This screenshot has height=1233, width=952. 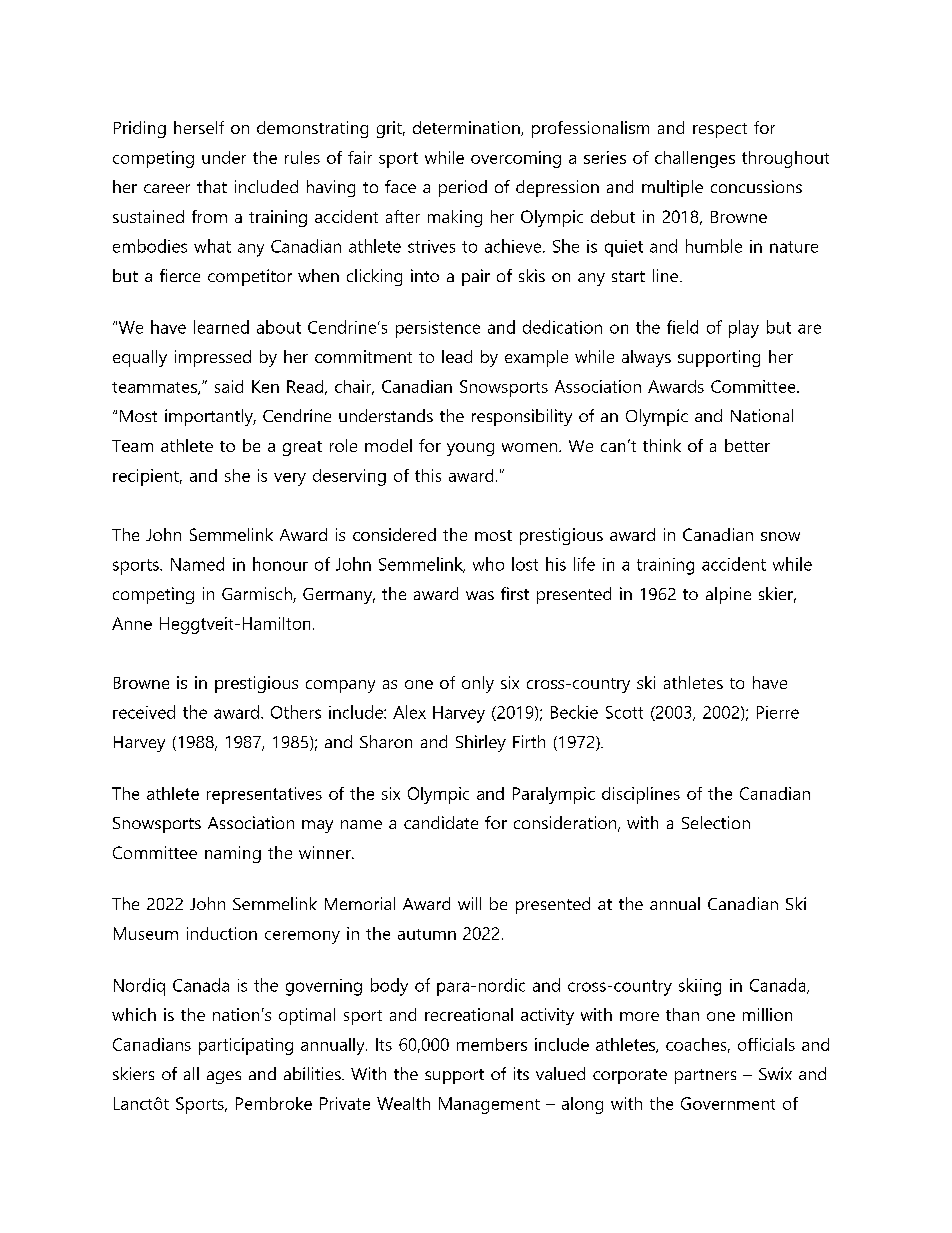 What do you see at coordinates (463, 188) in the screenshot?
I see `period` at bounding box center [463, 188].
